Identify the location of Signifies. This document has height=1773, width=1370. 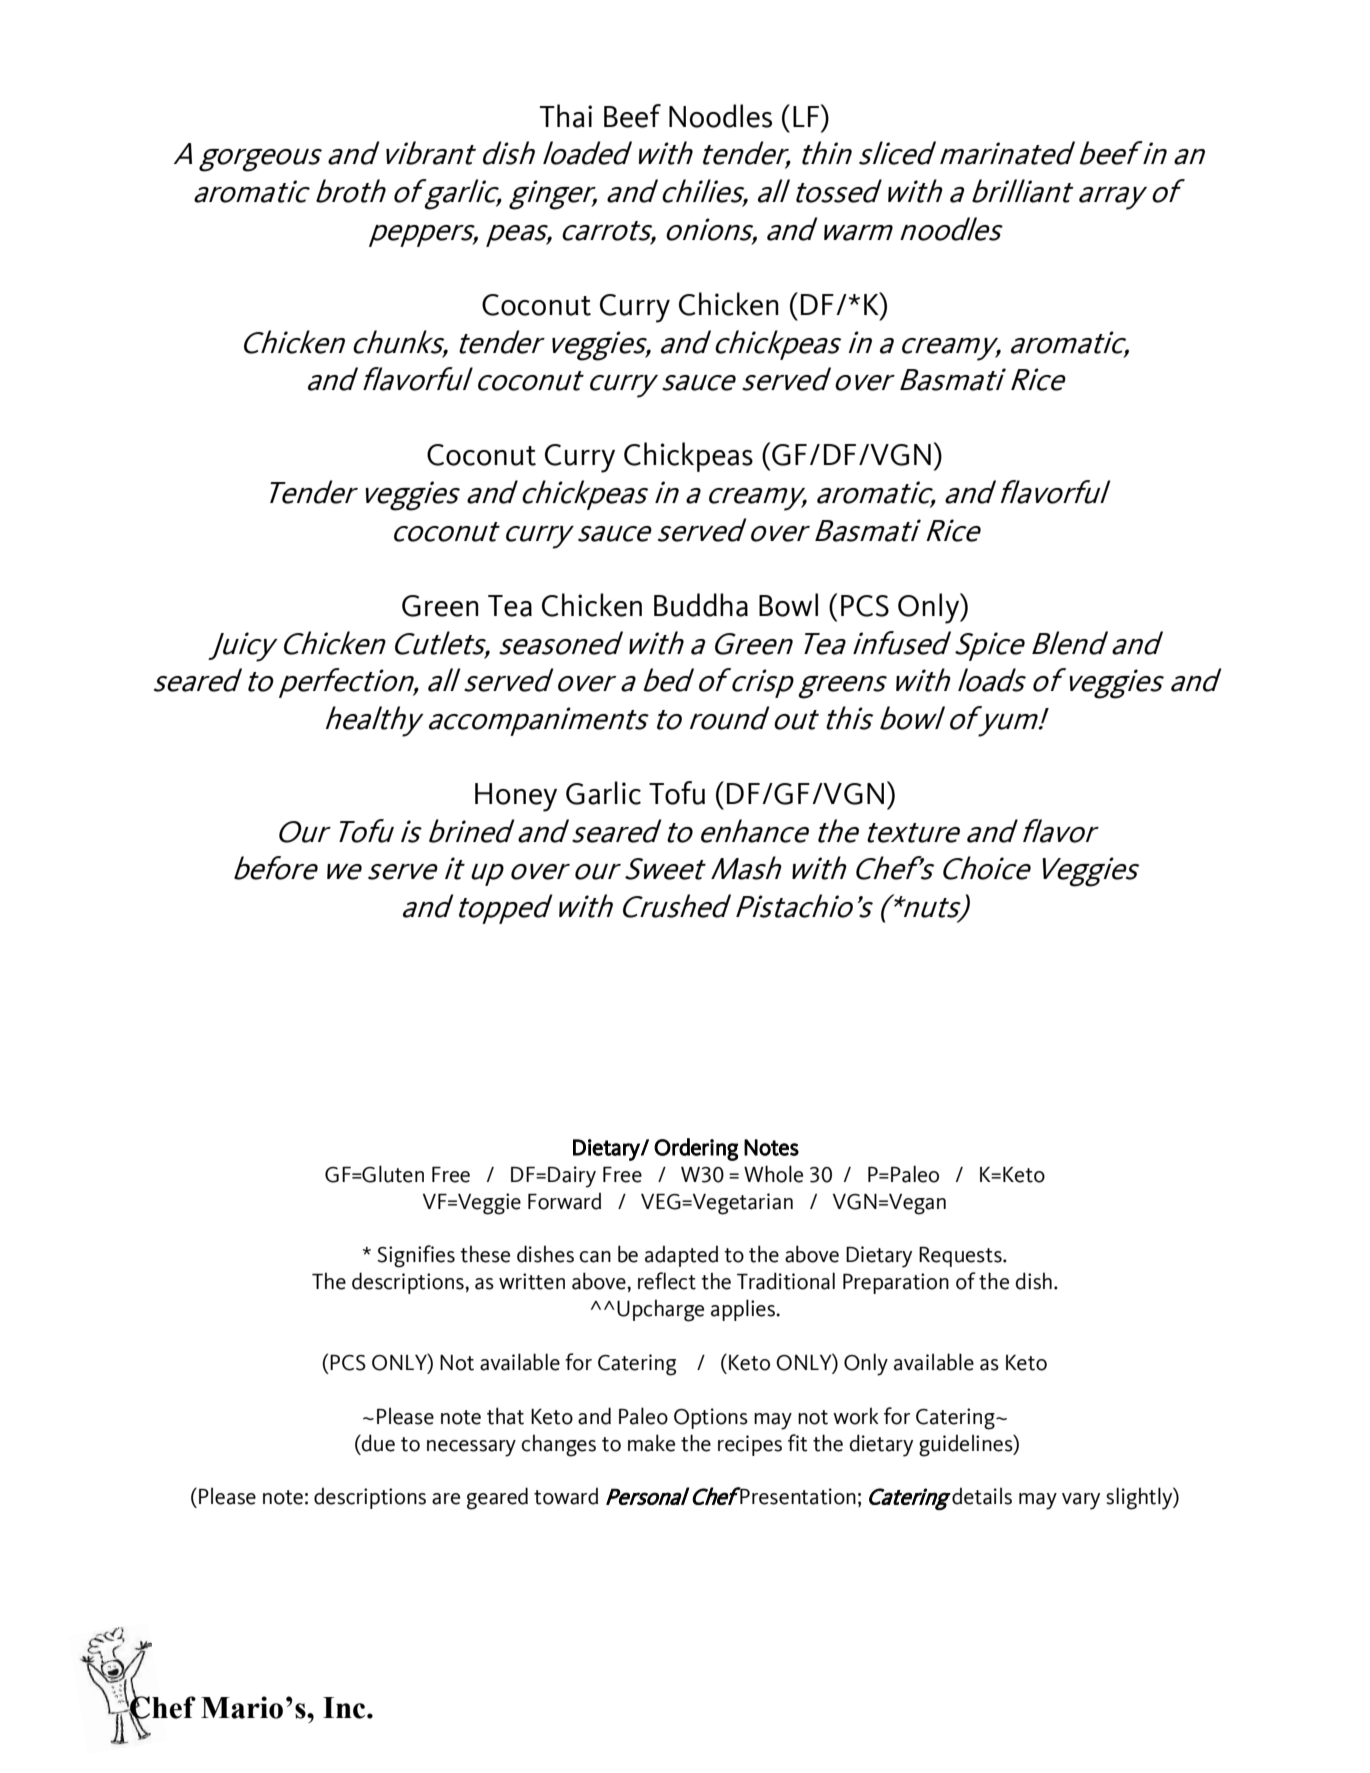
(416, 1256).
